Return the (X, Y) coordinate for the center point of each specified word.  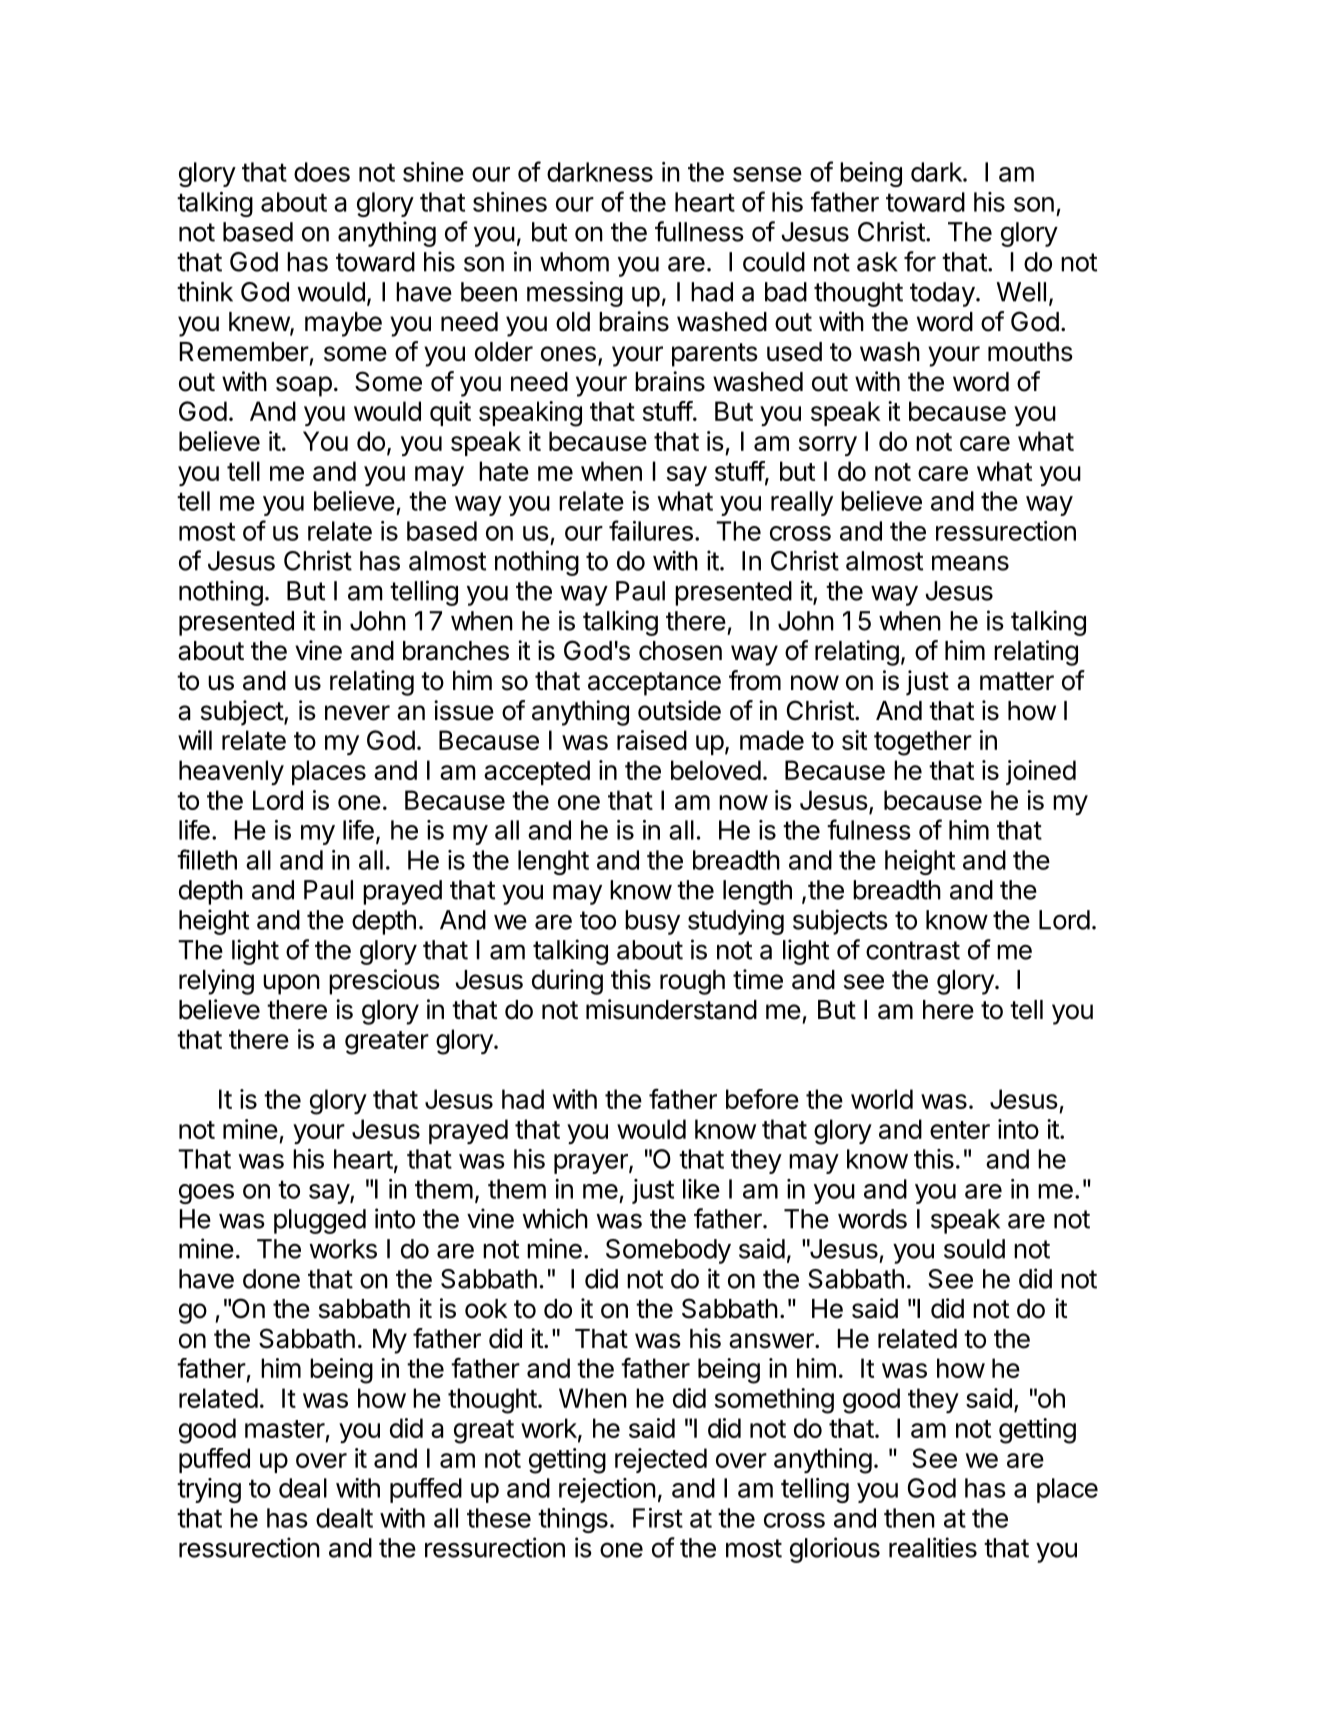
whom (574, 262)
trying (209, 1490)
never (357, 713)
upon (291, 984)
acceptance (654, 684)
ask (877, 262)
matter (1017, 681)
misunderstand (671, 1009)
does (322, 172)
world (882, 1099)
